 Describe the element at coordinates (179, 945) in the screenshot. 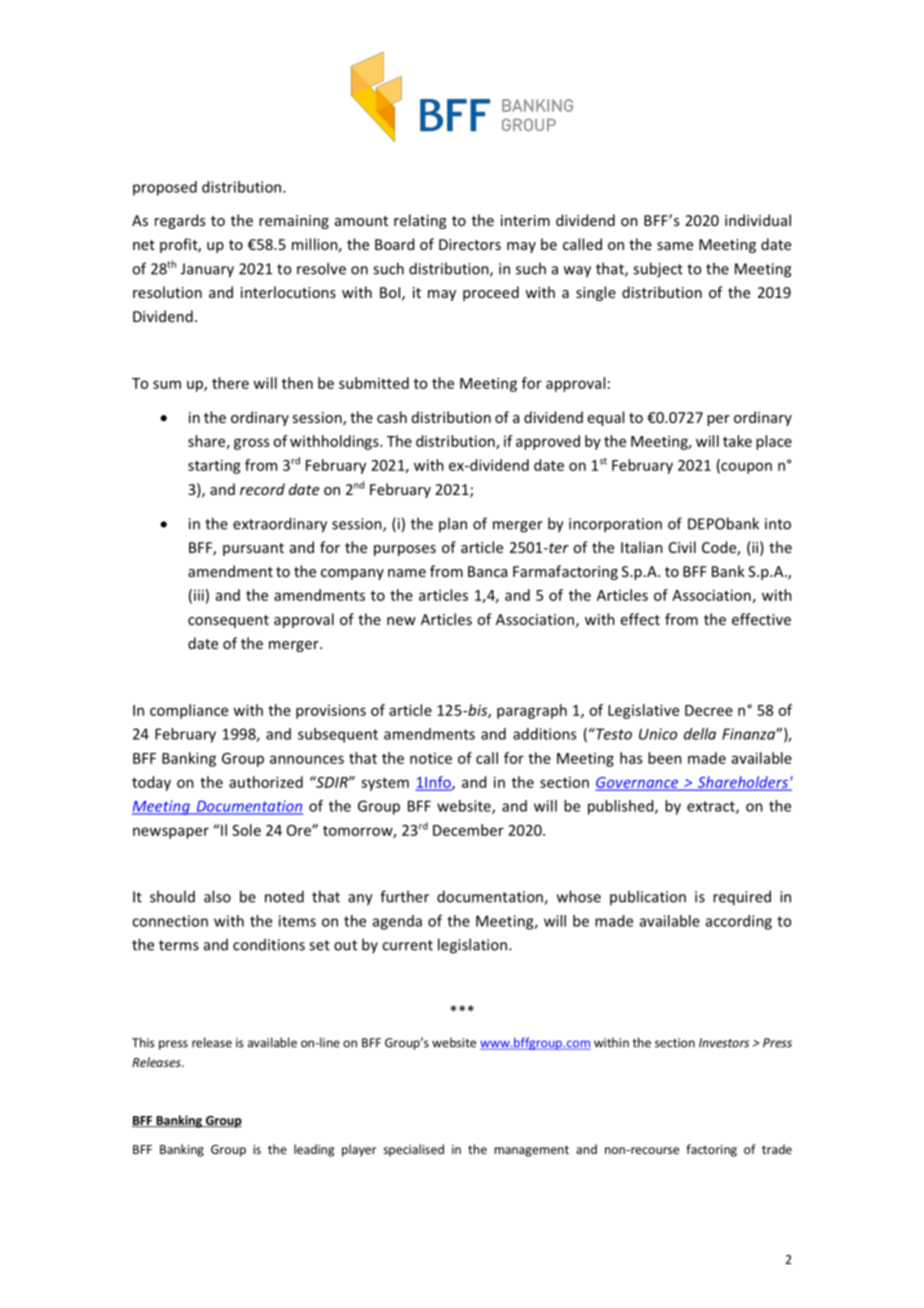

I see `terms` at that location.
